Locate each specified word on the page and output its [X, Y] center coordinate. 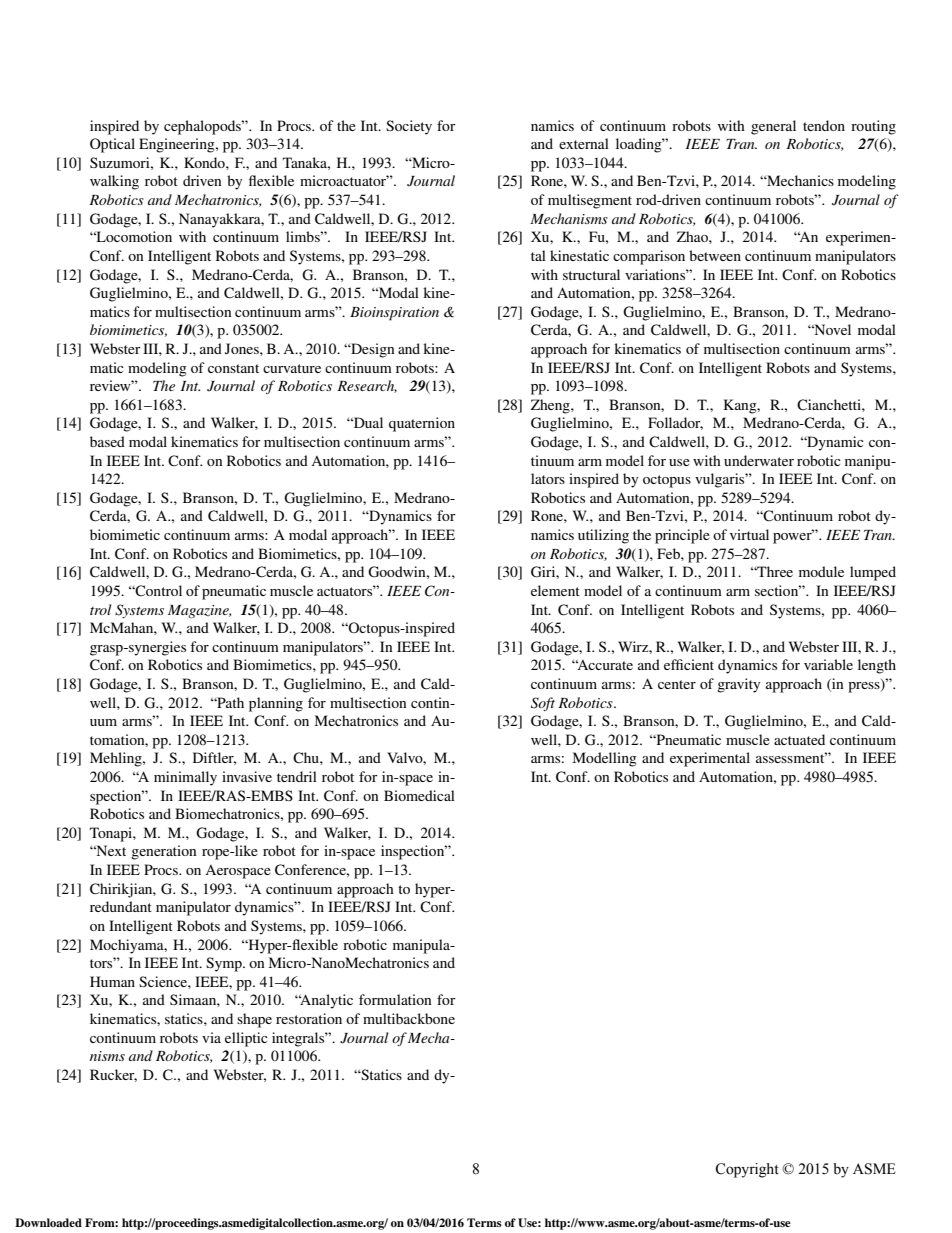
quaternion [422, 424]
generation [164, 852]
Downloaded [48, 1222]
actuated [799, 739]
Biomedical [419, 795]
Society [409, 127]
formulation [395, 999]
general [773, 127]
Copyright [747, 1170]
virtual [749, 534]
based [107, 441]
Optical [112, 145]
